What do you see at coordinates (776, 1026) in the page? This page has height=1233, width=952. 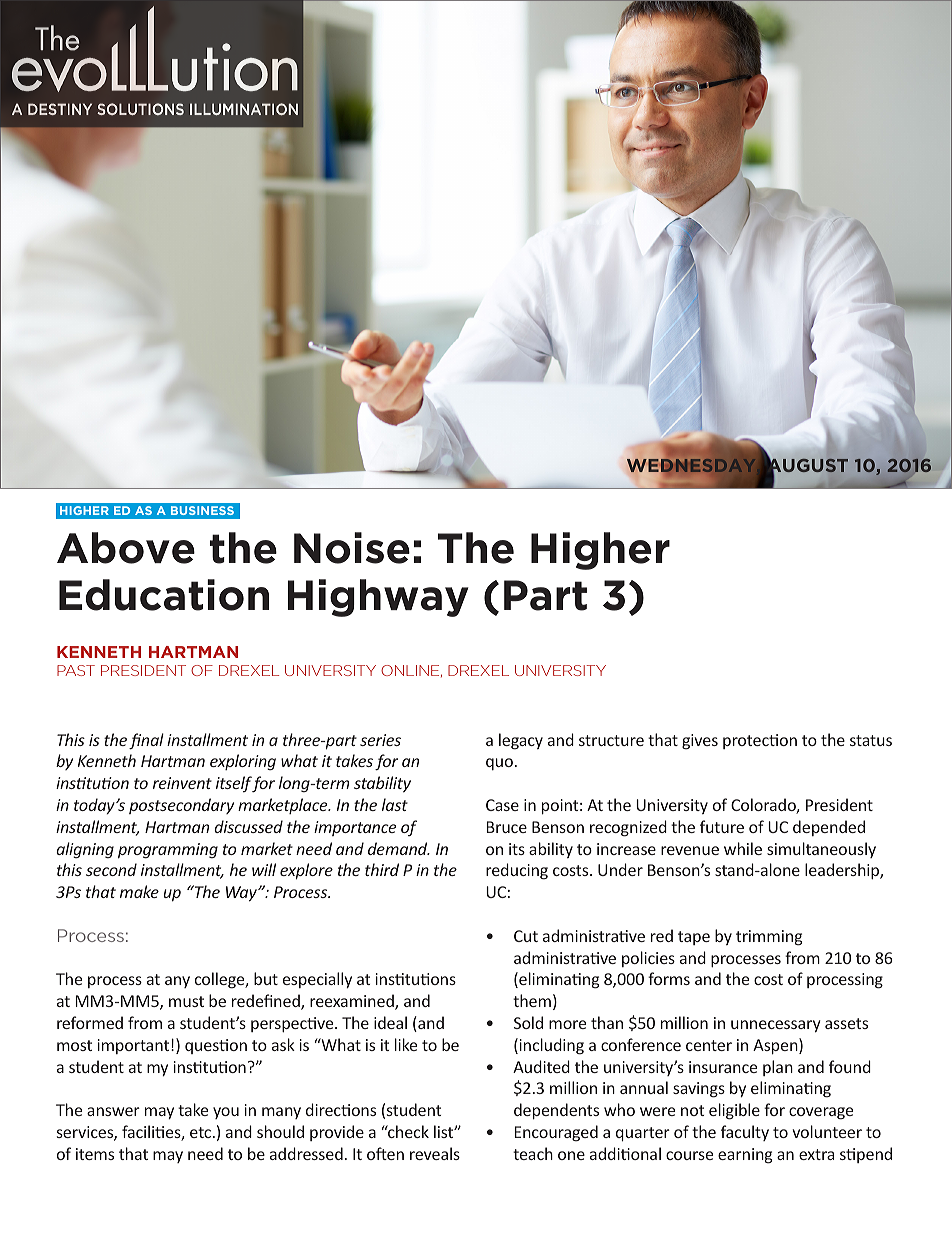 I see `unnecessary` at bounding box center [776, 1026].
